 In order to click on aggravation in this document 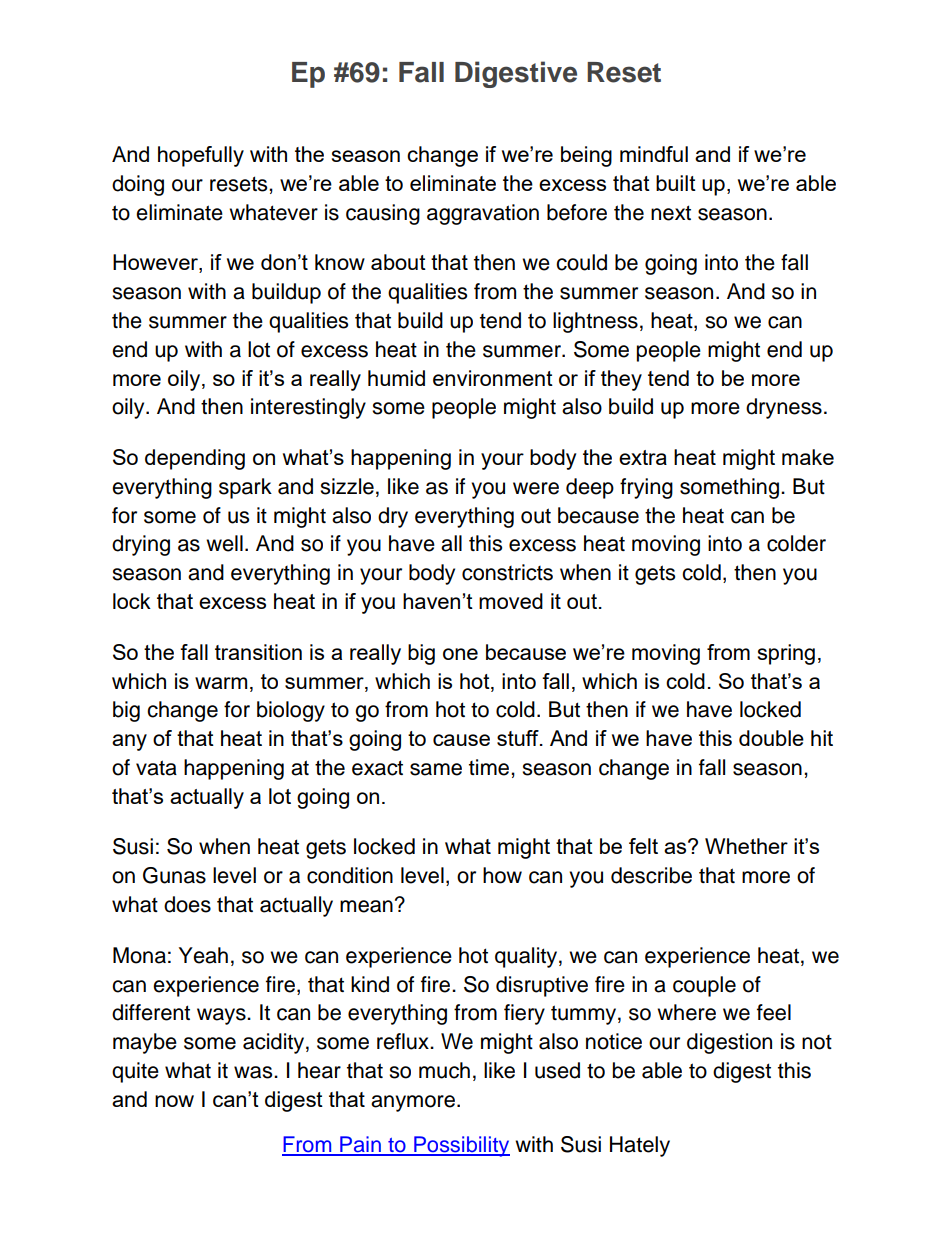, I will do `click(483, 214)`.
